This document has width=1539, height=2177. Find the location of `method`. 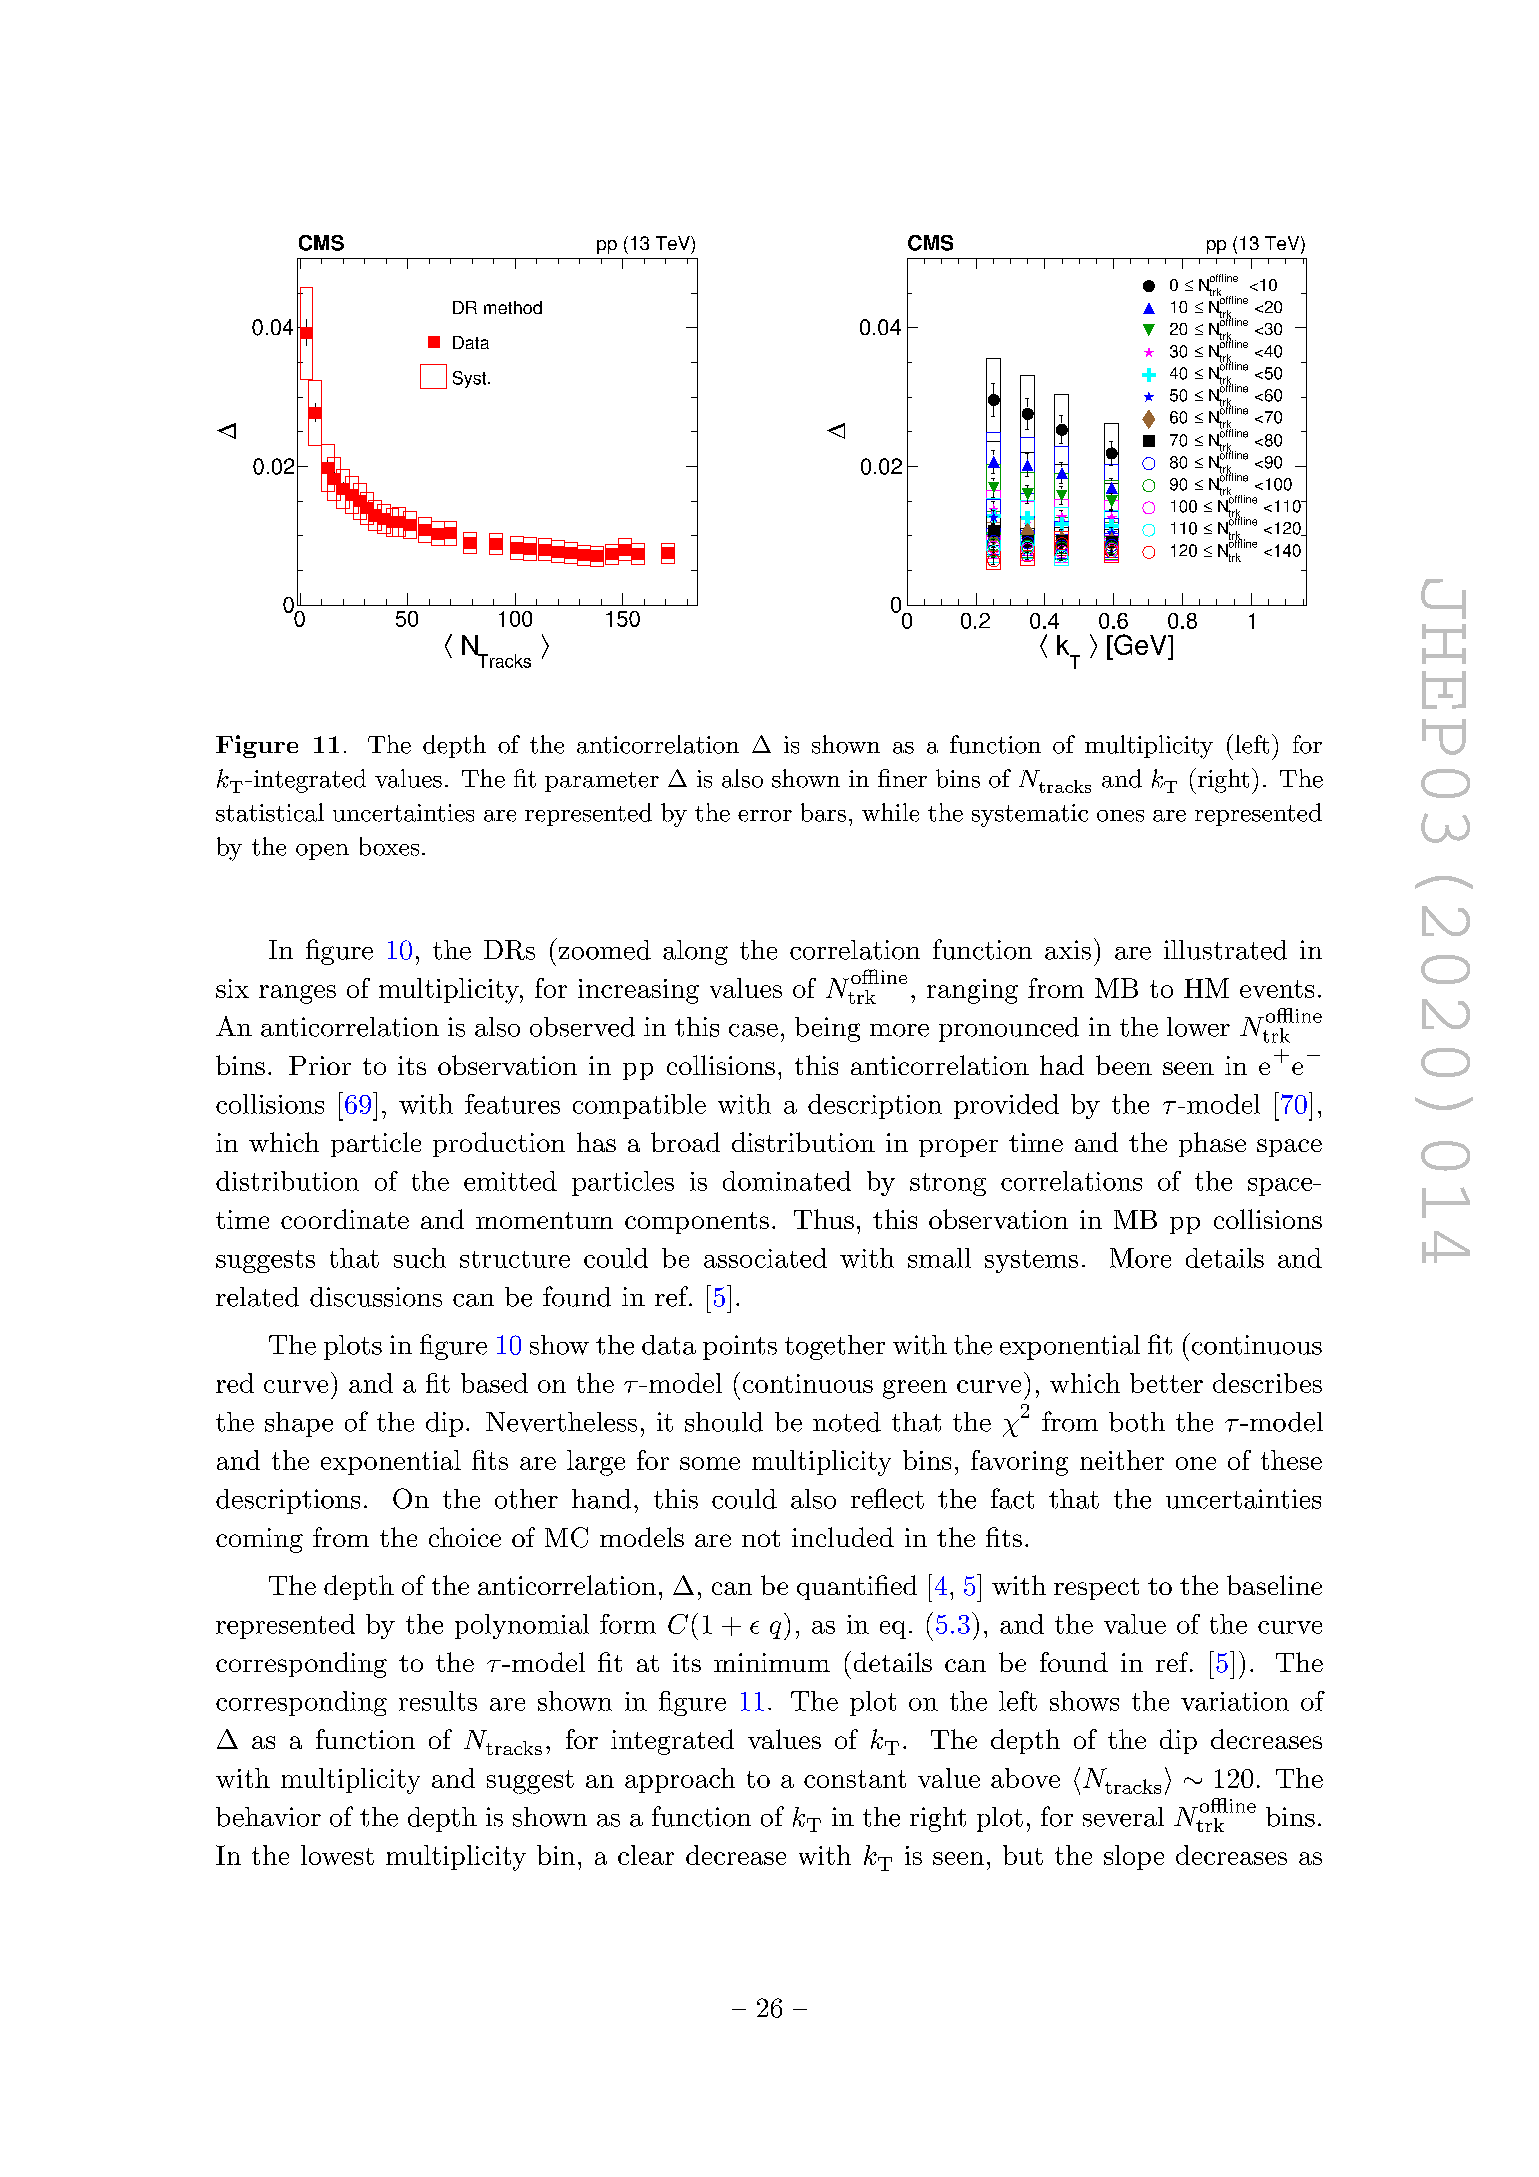

method is located at coordinates (513, 307).
